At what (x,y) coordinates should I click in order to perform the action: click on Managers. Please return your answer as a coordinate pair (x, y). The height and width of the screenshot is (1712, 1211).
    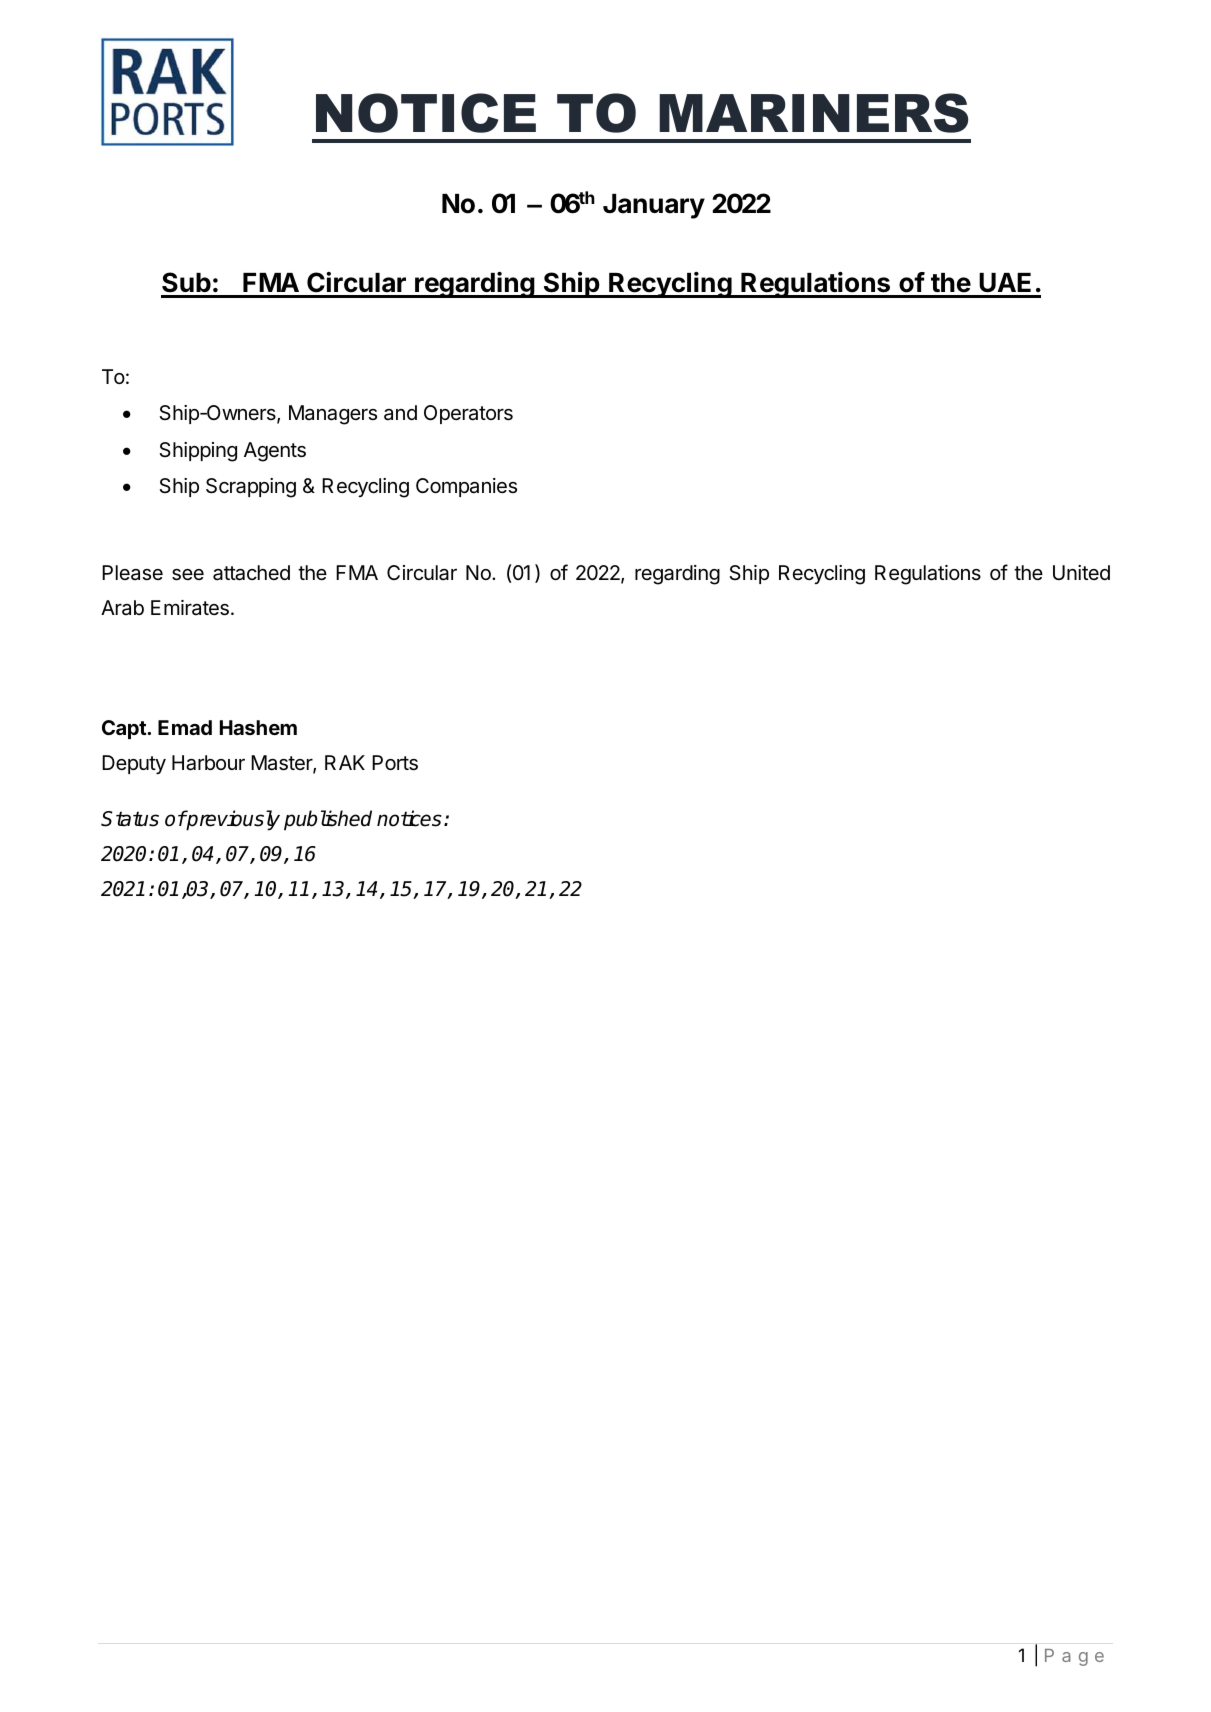
    Looking at the image, I should click on (333, 415).
